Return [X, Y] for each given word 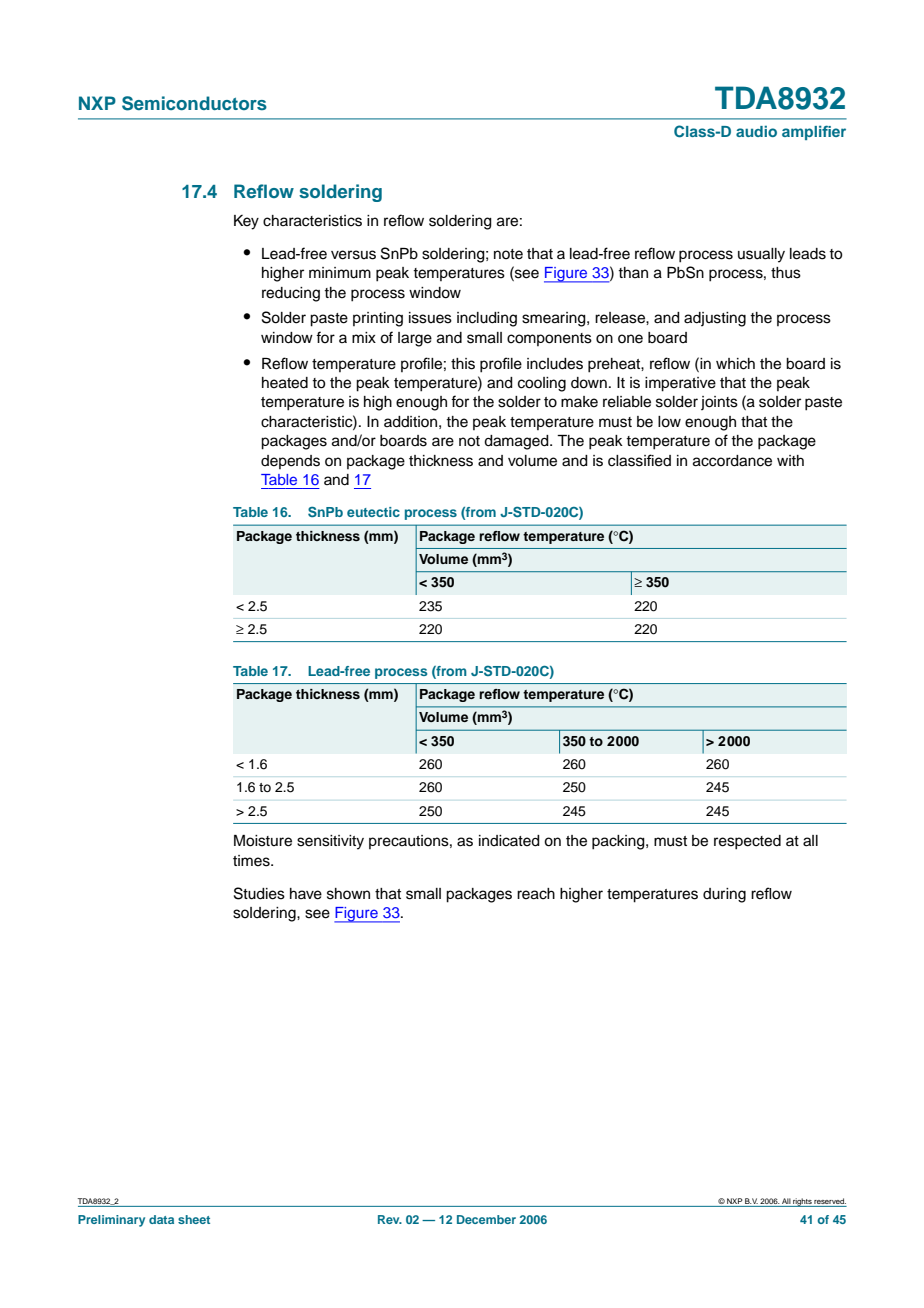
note [508, 254]
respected [747, 842]
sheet [194, 1219]
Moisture [263, 841]
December [486, 1219]
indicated [509, 841]
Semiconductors [194, 103]
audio [756, 131]
